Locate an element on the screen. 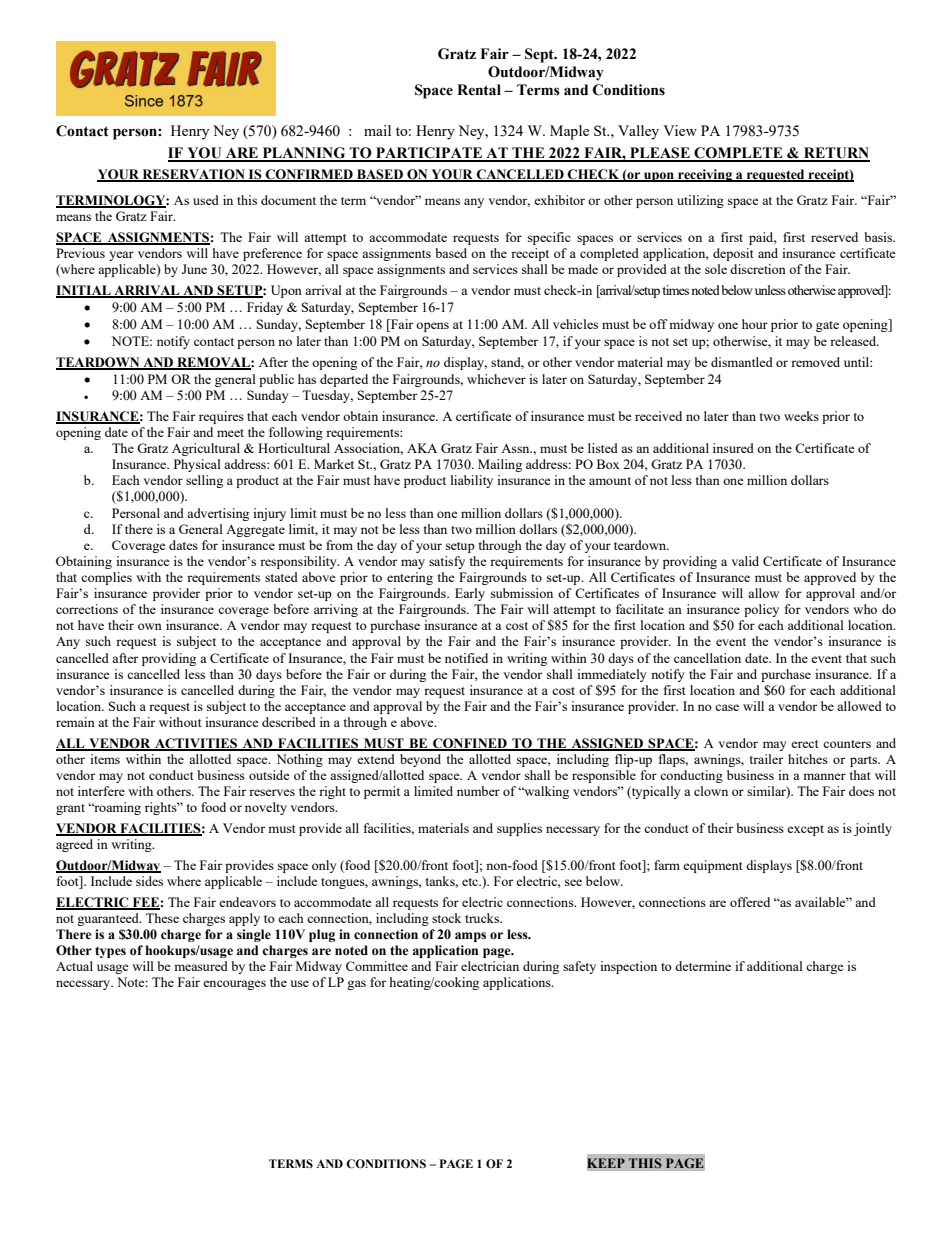 The width and height of the screenshot is (952, 1233). hour is located at coordinates (755, 324).
